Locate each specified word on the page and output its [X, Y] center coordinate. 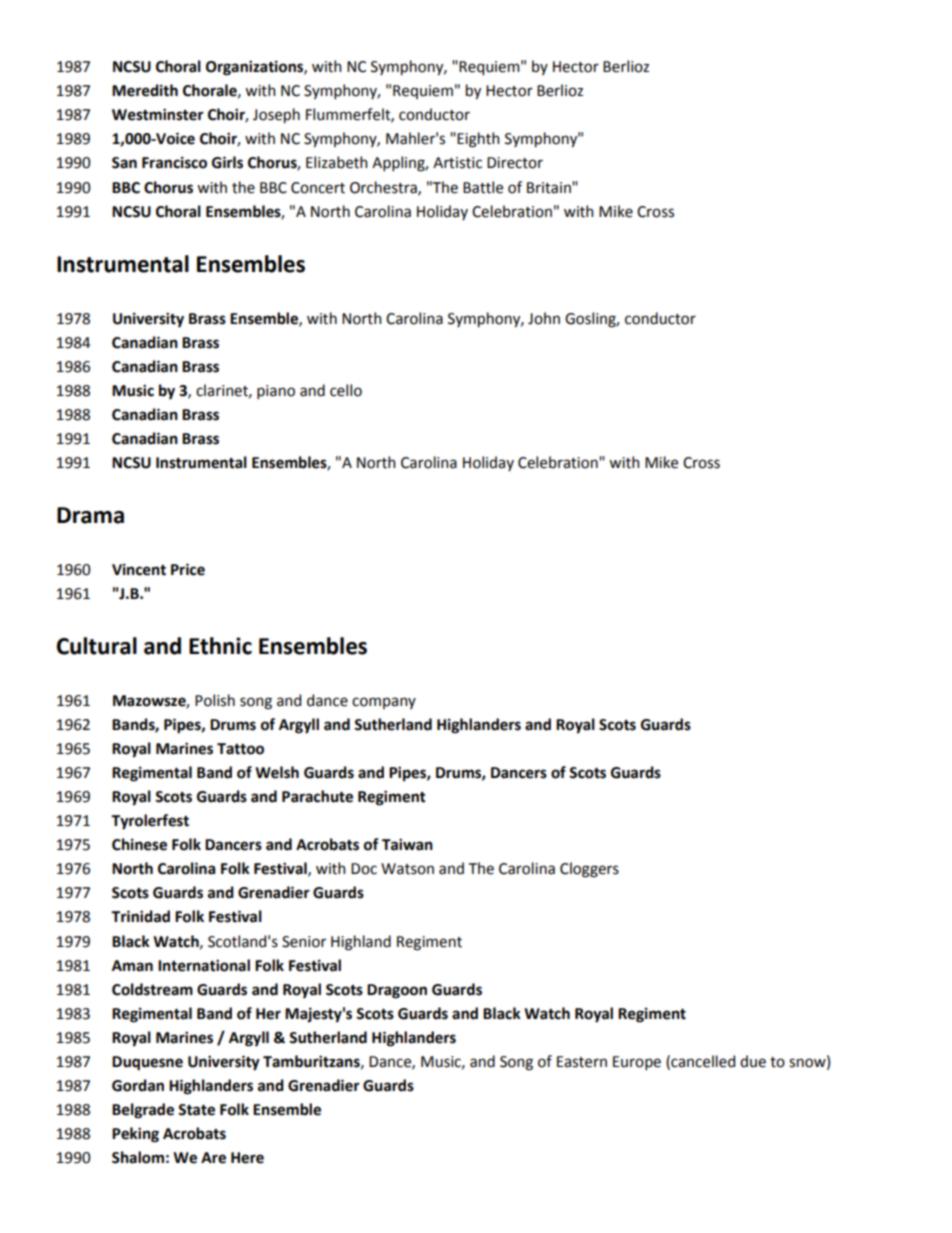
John [544, 318]
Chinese [139, 844]
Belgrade [143, 1111]
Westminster [158, 114]
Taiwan [407, 844]
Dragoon [397, 991]
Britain [550, 188]
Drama [90, 515]
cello [346, 390]
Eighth [478, 140]
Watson [407, 869]
